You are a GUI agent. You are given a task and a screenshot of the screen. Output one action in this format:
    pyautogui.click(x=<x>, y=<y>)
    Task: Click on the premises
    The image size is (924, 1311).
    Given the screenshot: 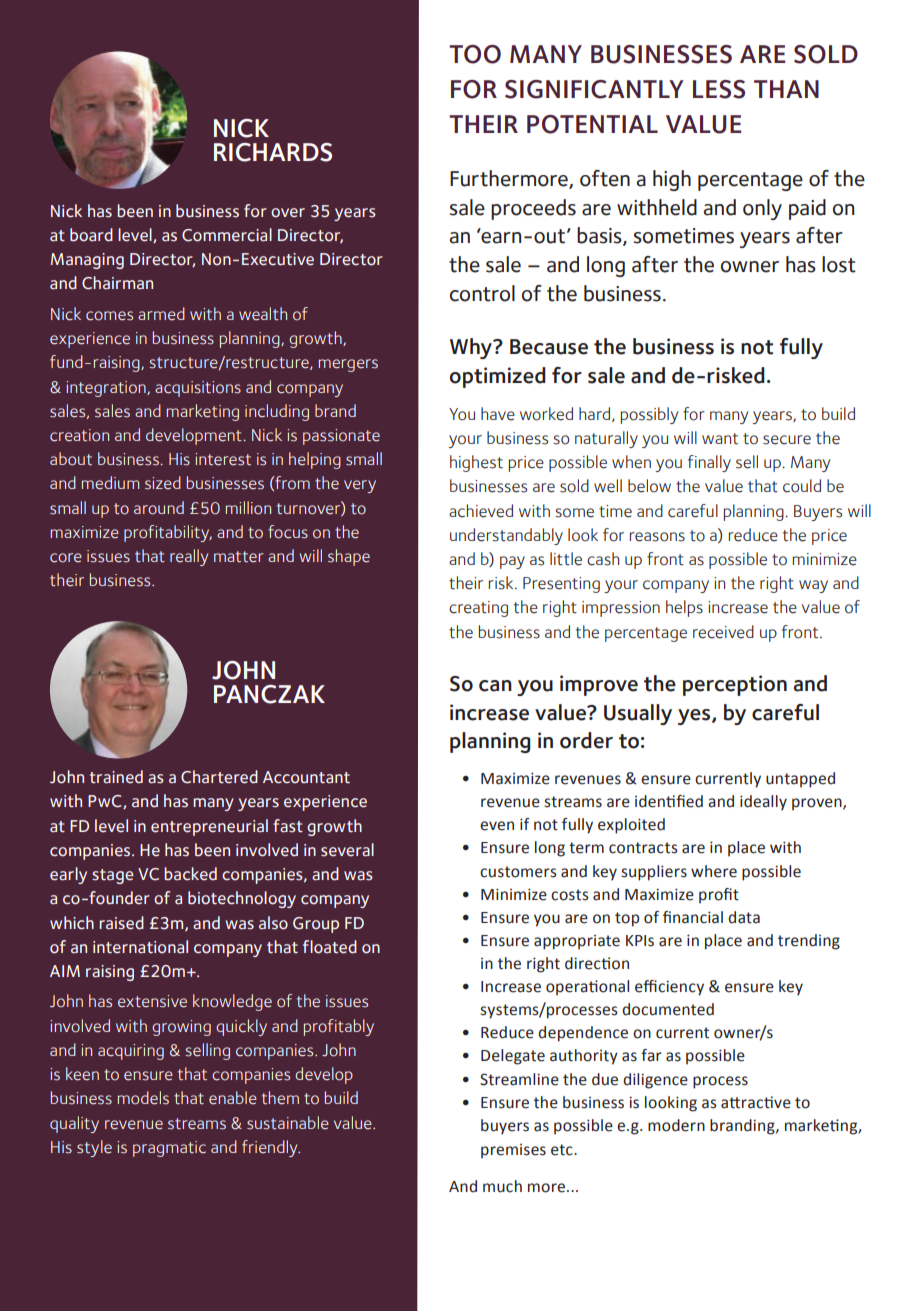 What is the action you would take?
    pyautogui.click(x=513, y=1151)
